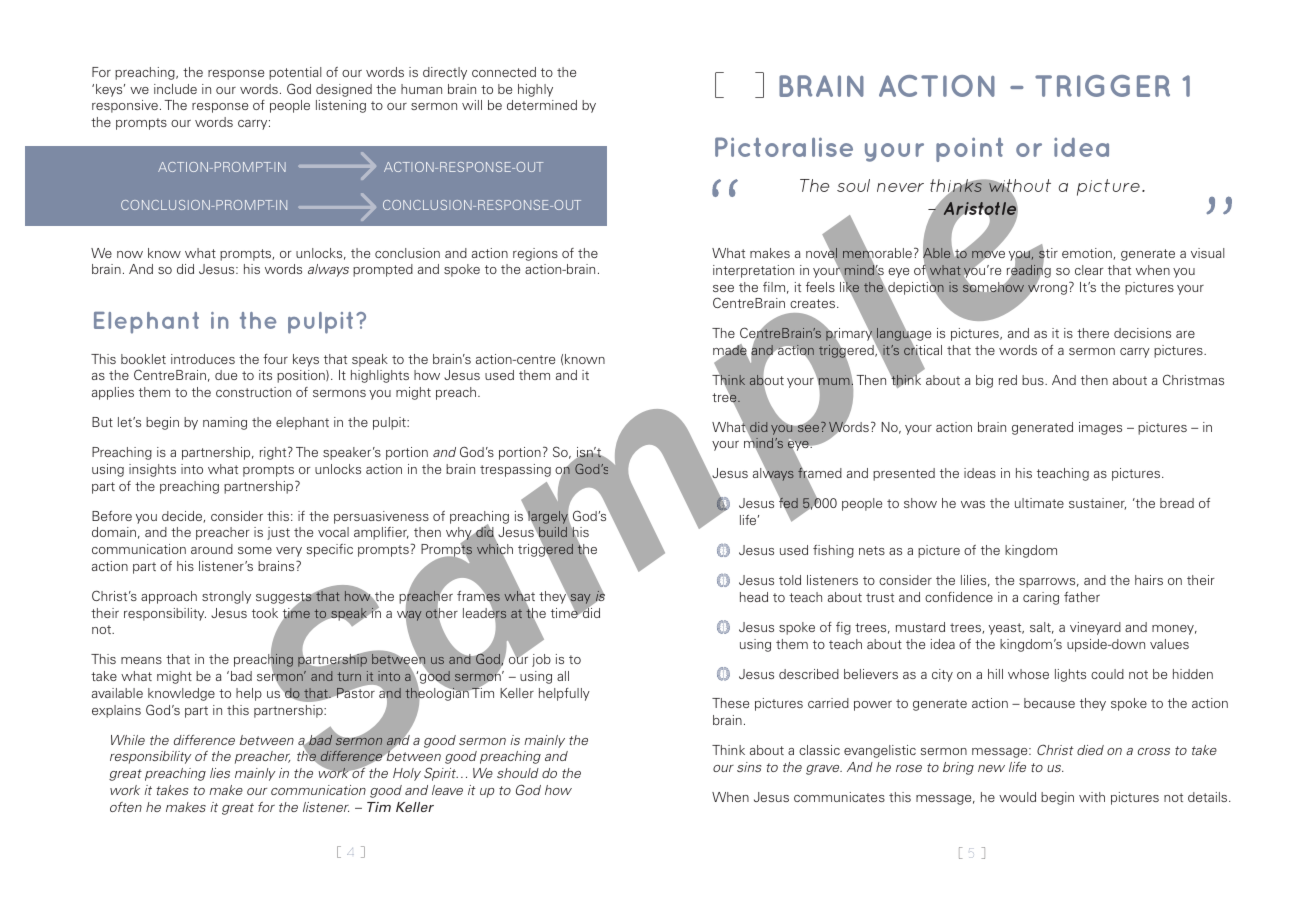  I want to click on sustainer, so click(1097, 504).
